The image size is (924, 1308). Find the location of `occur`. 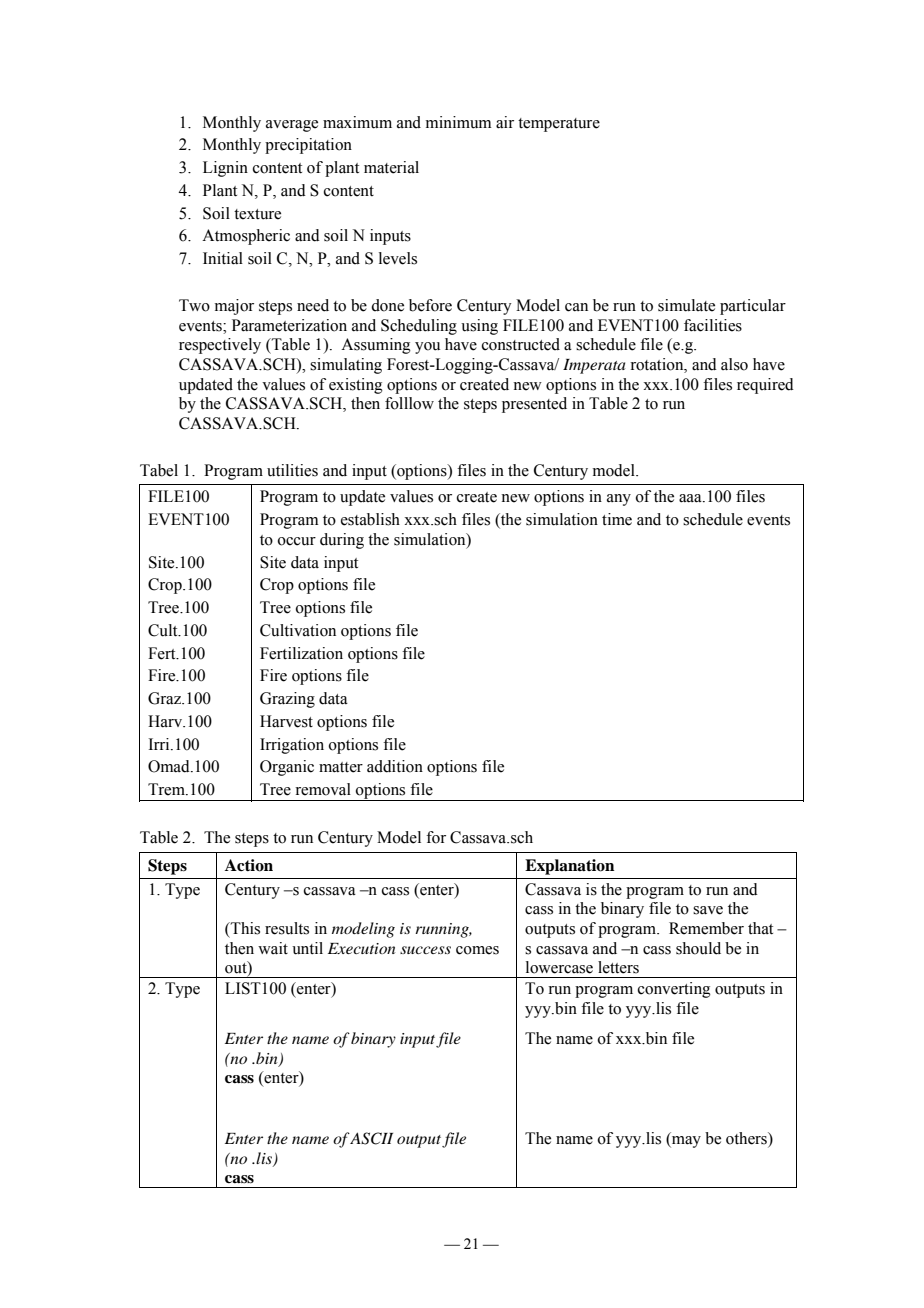

occur is located at coordinates (297, 541).
